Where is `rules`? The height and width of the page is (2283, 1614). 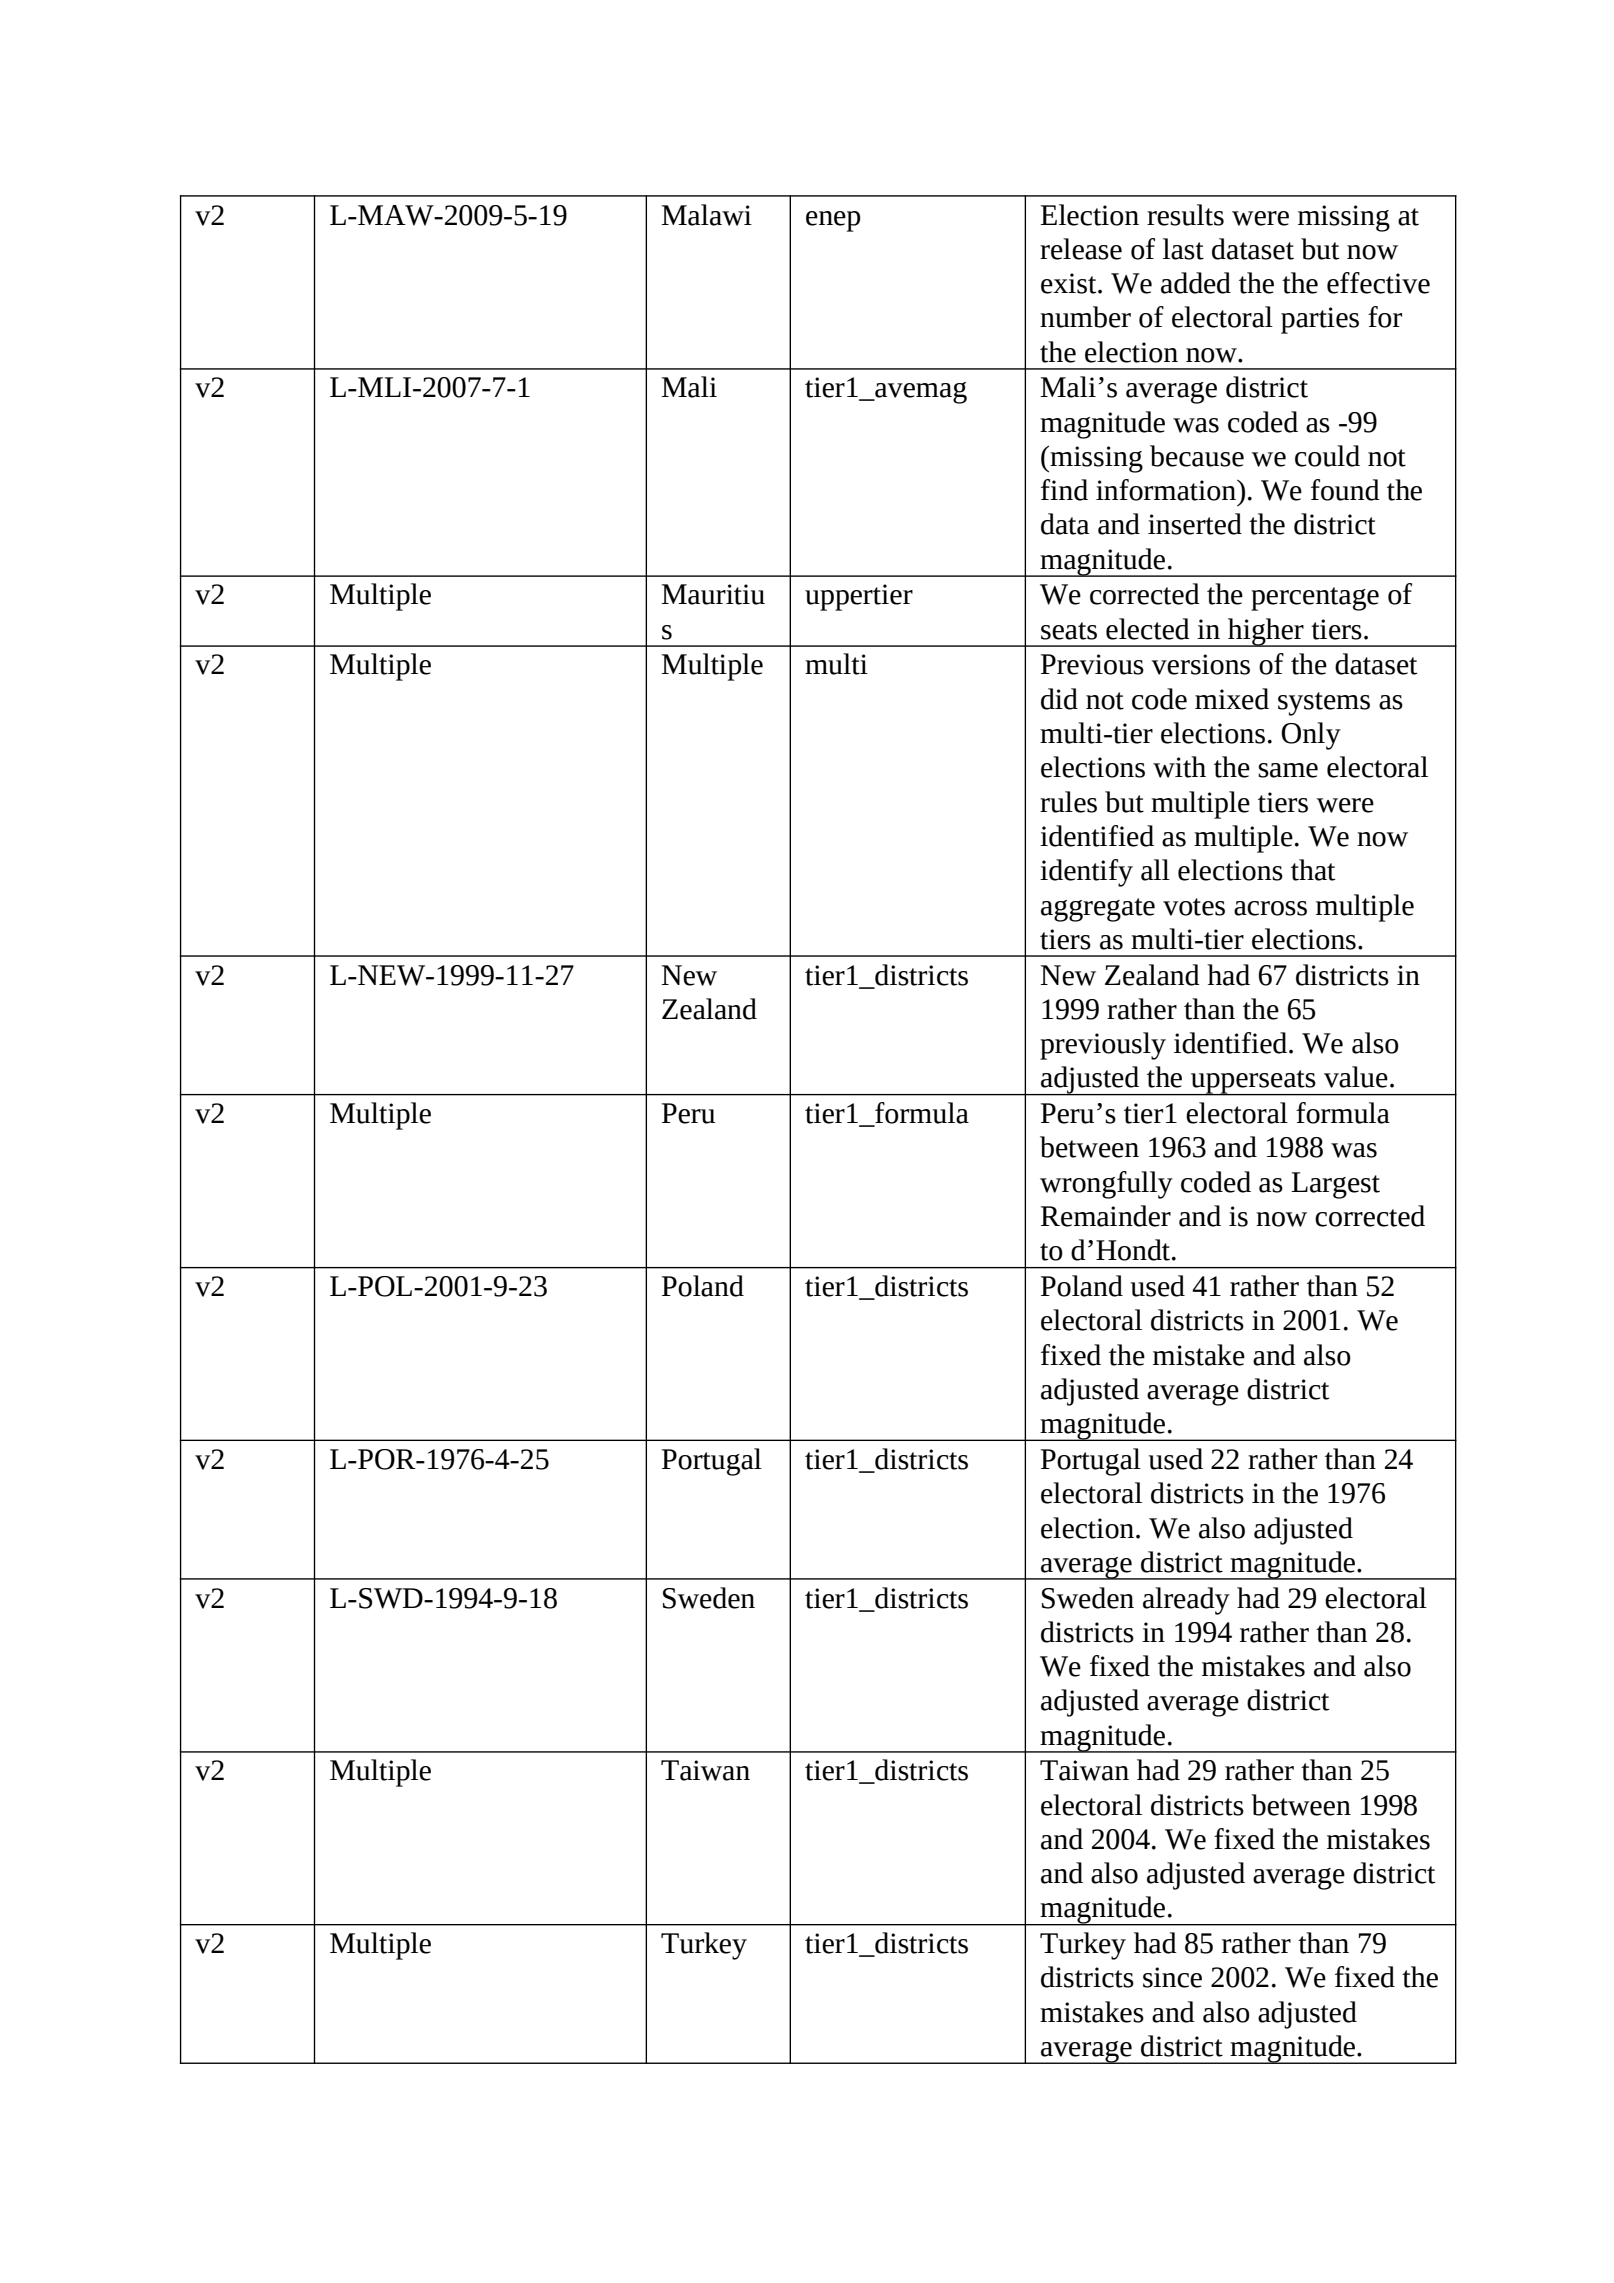
rules is located at coordinates (1068, 802).
